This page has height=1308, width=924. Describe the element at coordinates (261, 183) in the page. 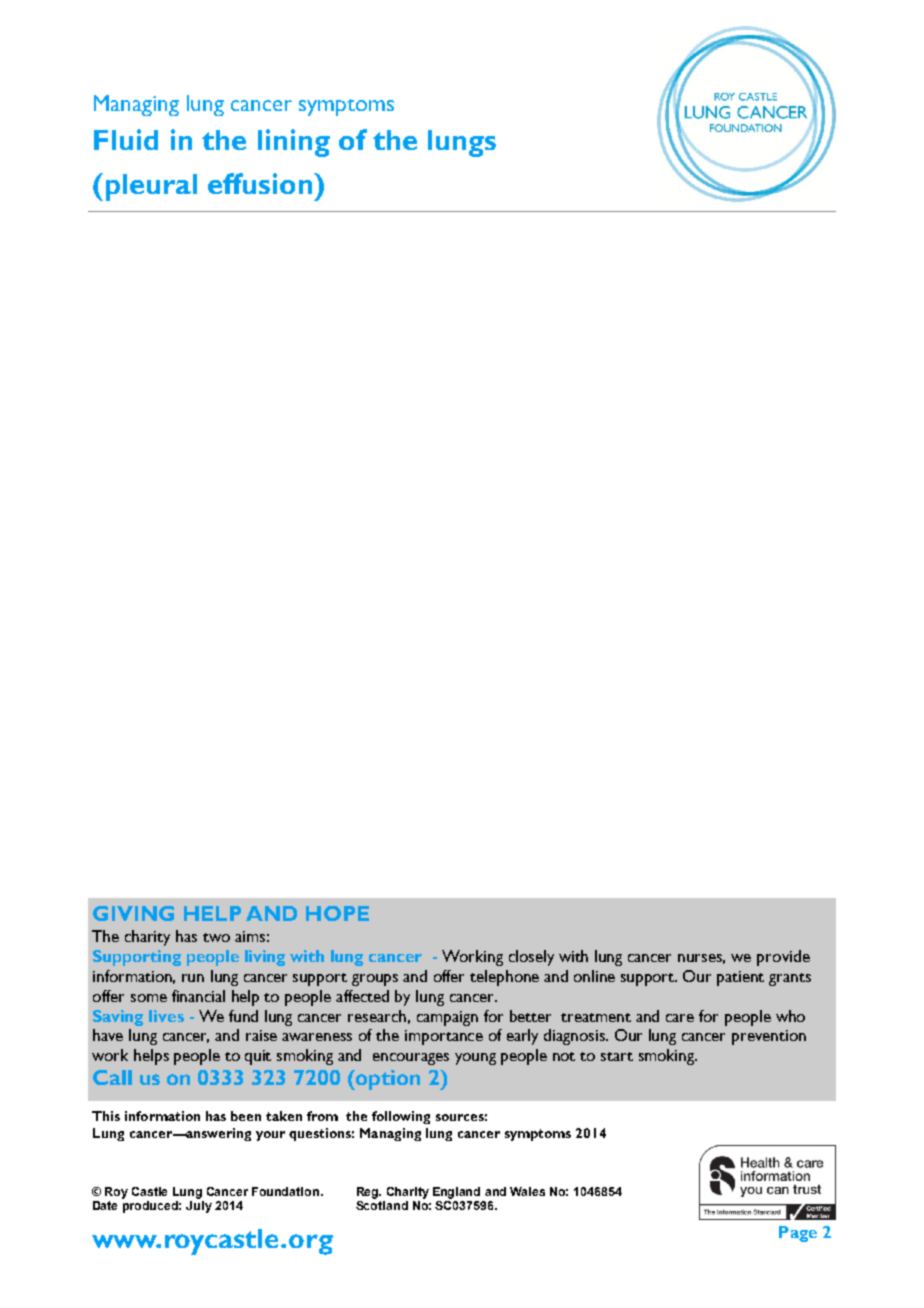

I see `effusion` at that location.
